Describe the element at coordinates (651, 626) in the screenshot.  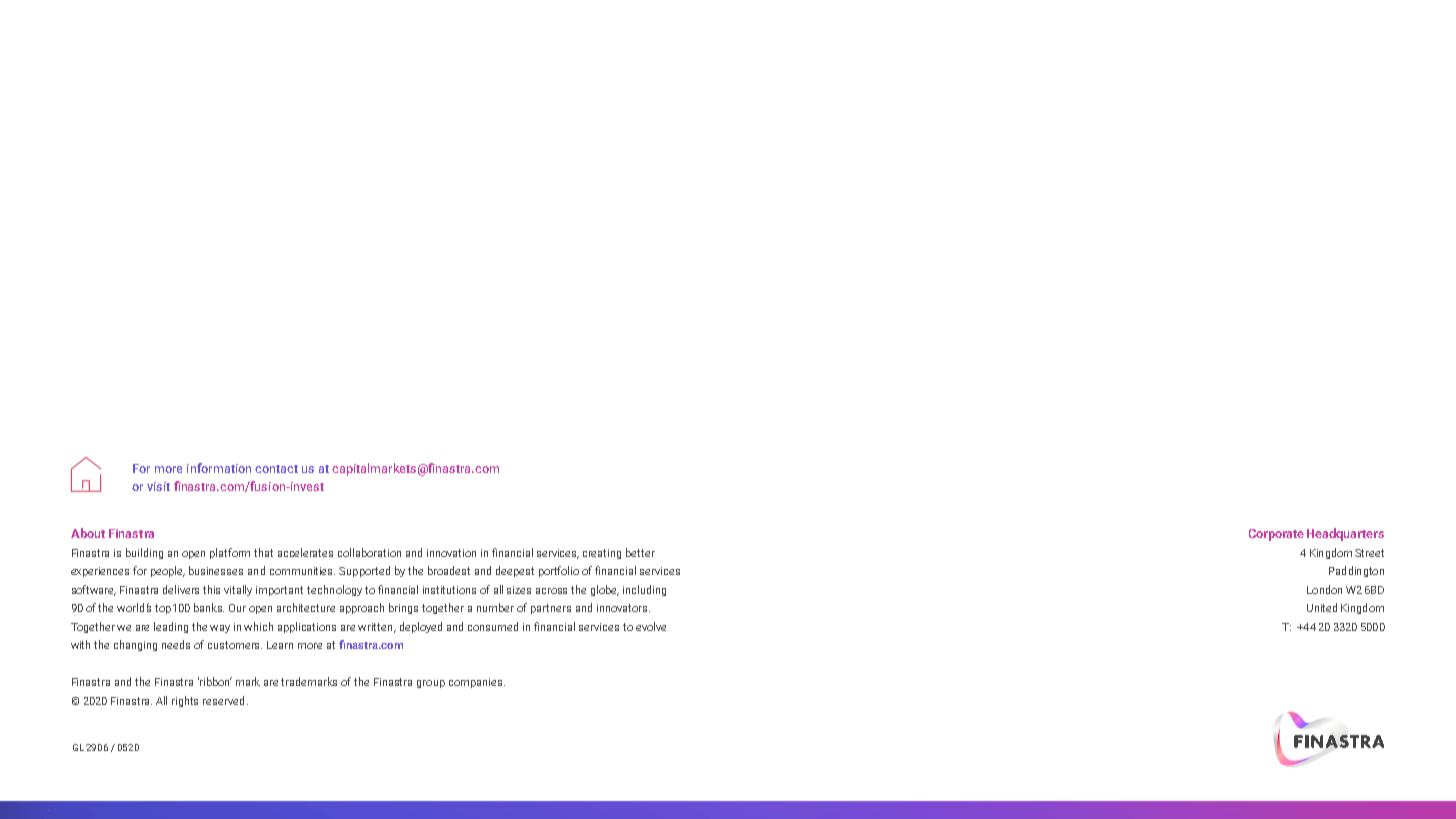
I see `evolve` at that location.
